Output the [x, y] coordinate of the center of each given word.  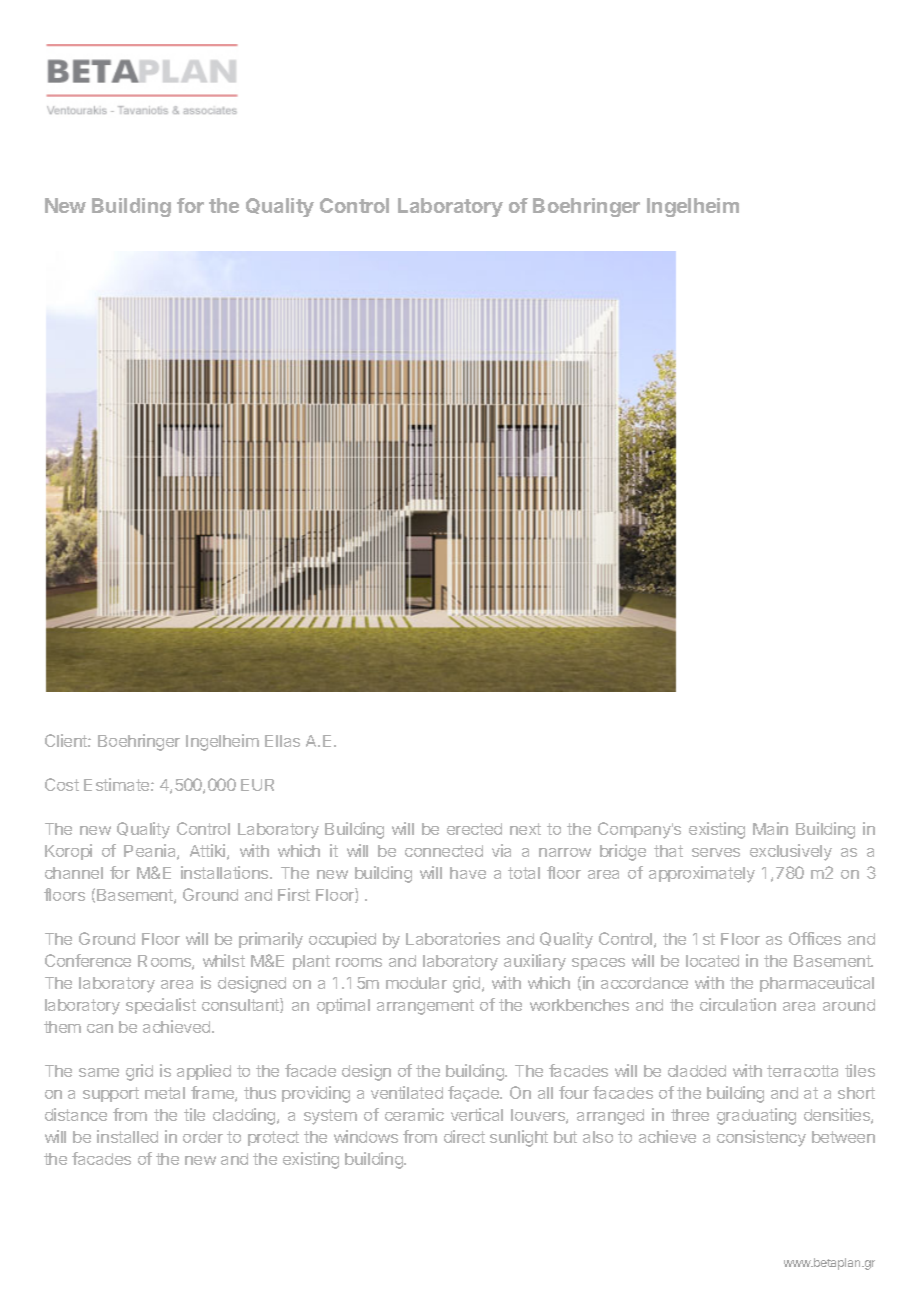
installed [127, 1136]
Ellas [282, 741]
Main [770, 828]
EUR [257, 785]
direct [464, 1136]
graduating [756, 1116]
